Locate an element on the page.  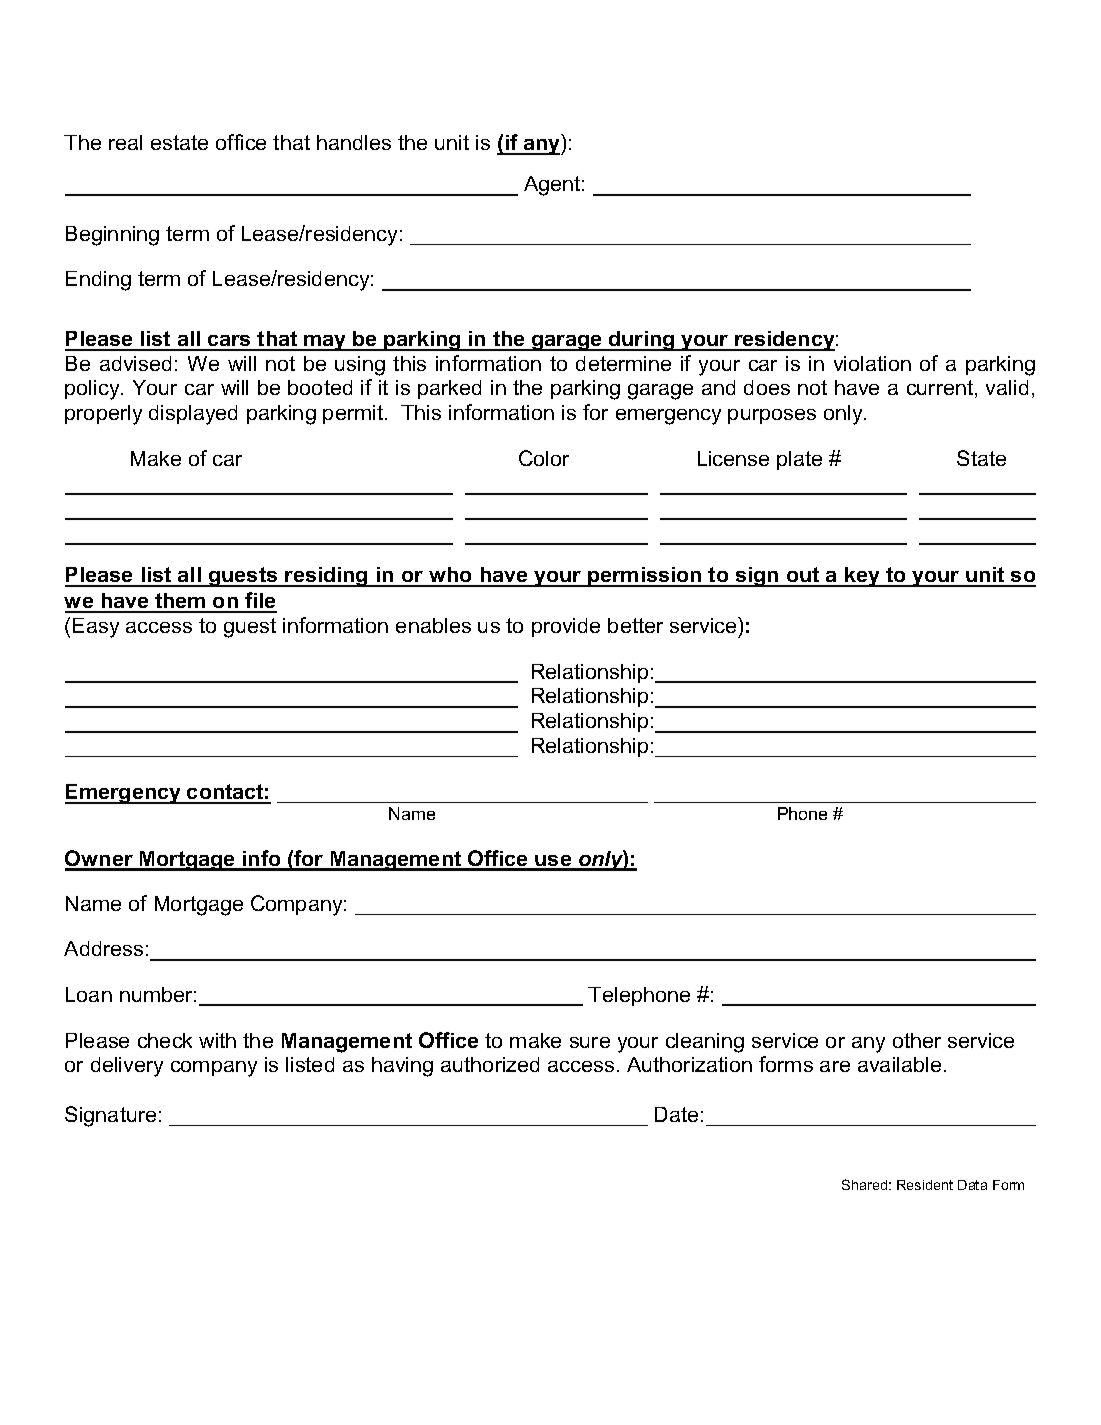
real is located at coordinates (125, 142).
